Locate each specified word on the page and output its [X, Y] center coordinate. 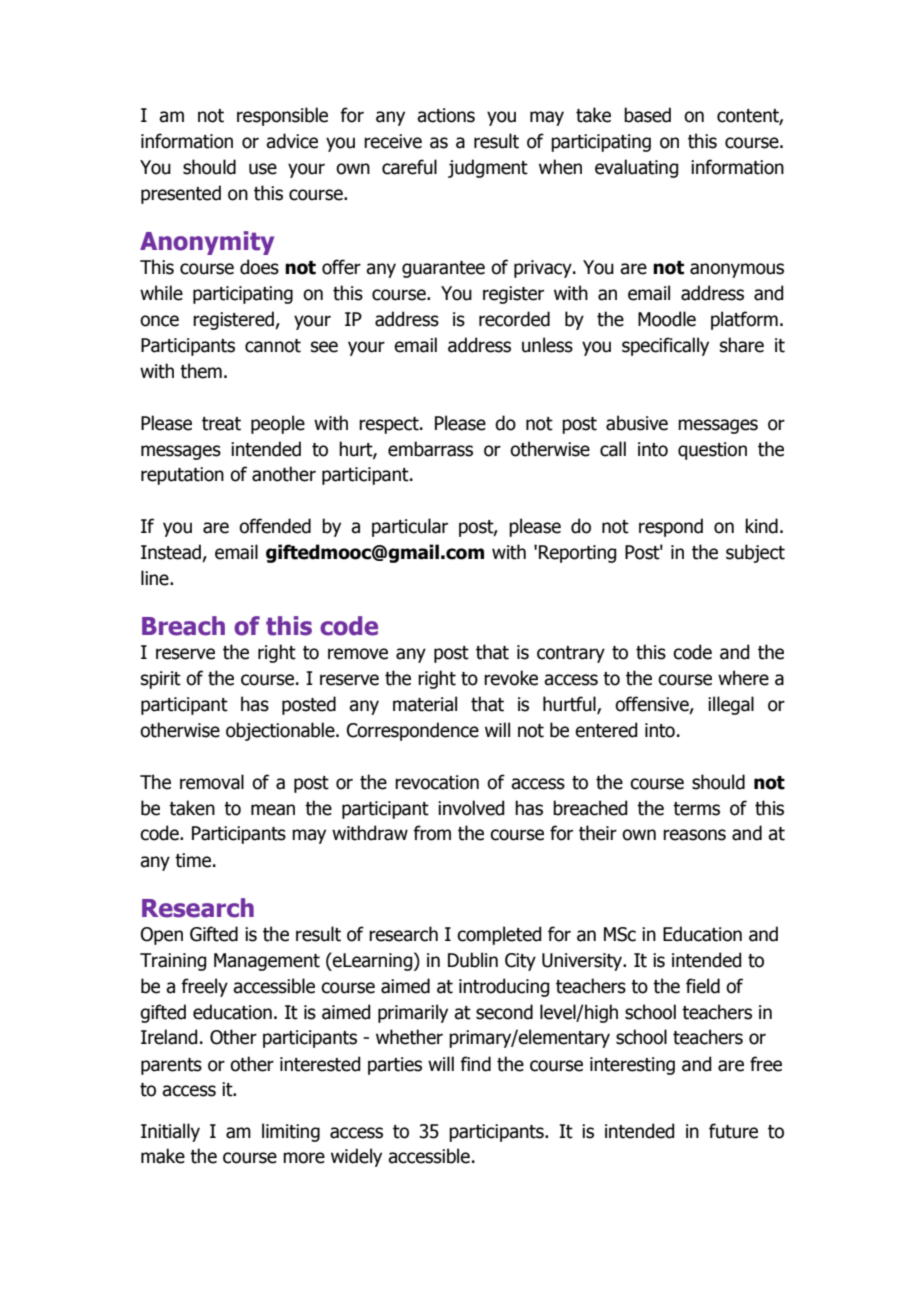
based [647, 115]
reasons [694, 835]
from [432, 833]
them [201, 371]
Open [162, 936]
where [743, 678]
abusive [637, 423]
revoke [511, 678]
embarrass [430, 449]
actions [446, 115]
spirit [161, 680]
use [263, 169]
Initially [170, 1132]
